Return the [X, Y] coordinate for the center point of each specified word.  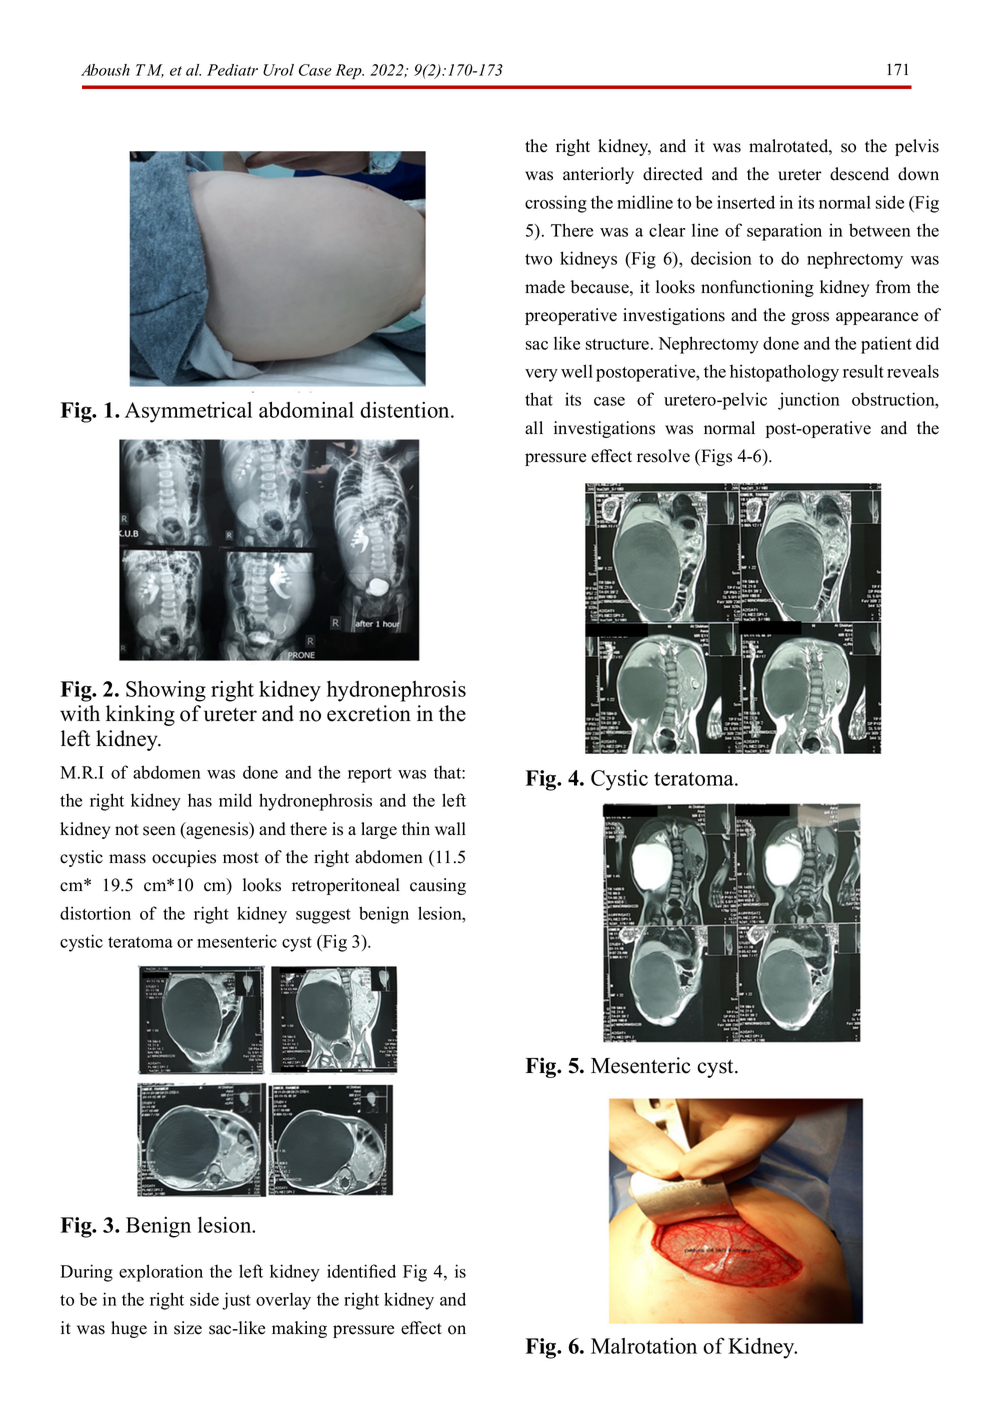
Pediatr [232, 70]
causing [438, 886]
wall [450, 828]
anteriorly [598, 175]
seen [159, 831]
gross [810, 318]
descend [859, 174]
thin [416, 828]
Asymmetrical [188, 412]
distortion [95, 913]
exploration [161, 1273]
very [541, 375]
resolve [663, 456]
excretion [369, 713]
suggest [323, 916]
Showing [166, 691]
